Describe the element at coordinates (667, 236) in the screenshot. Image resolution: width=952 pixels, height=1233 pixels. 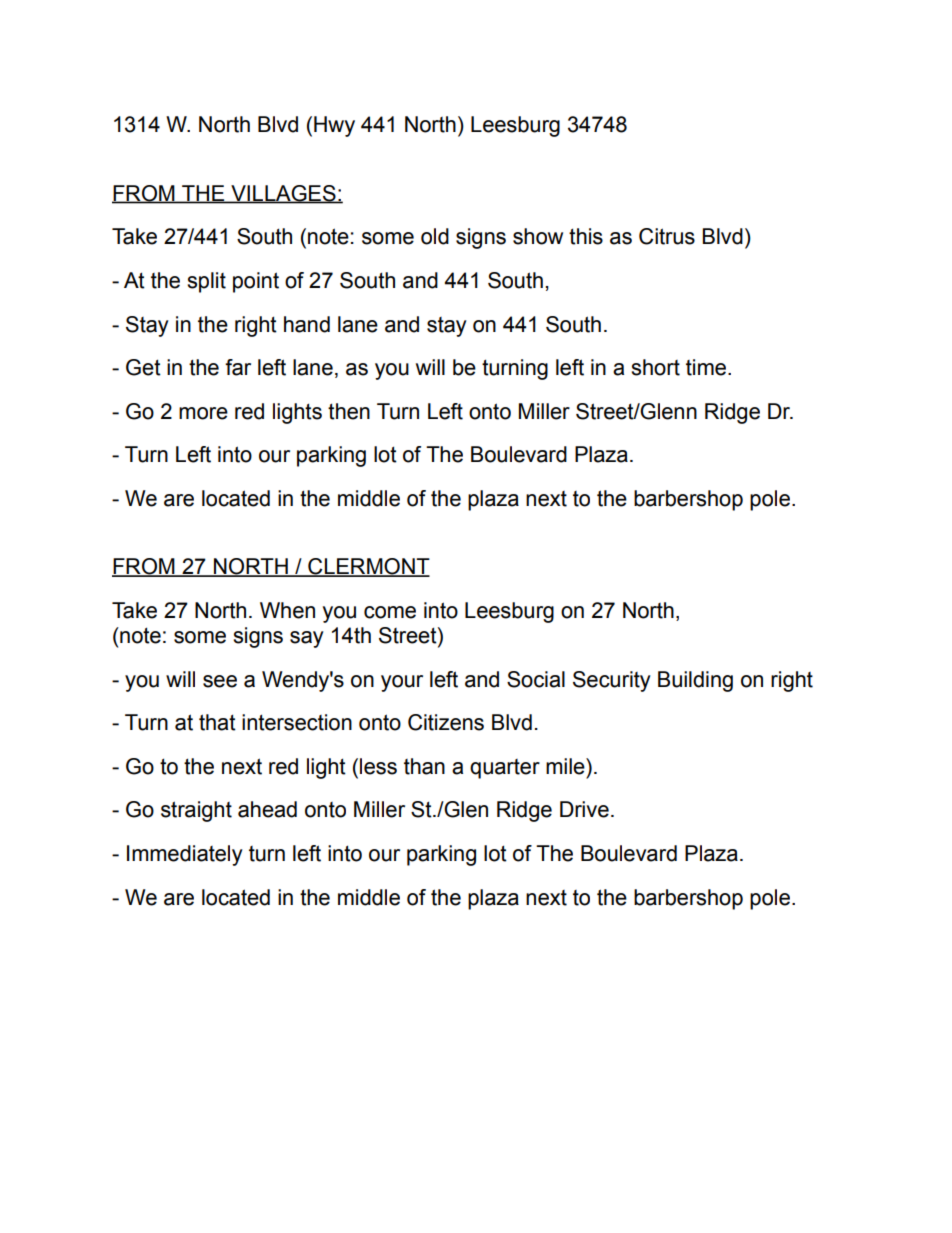
I see `Citrus` at that location.
